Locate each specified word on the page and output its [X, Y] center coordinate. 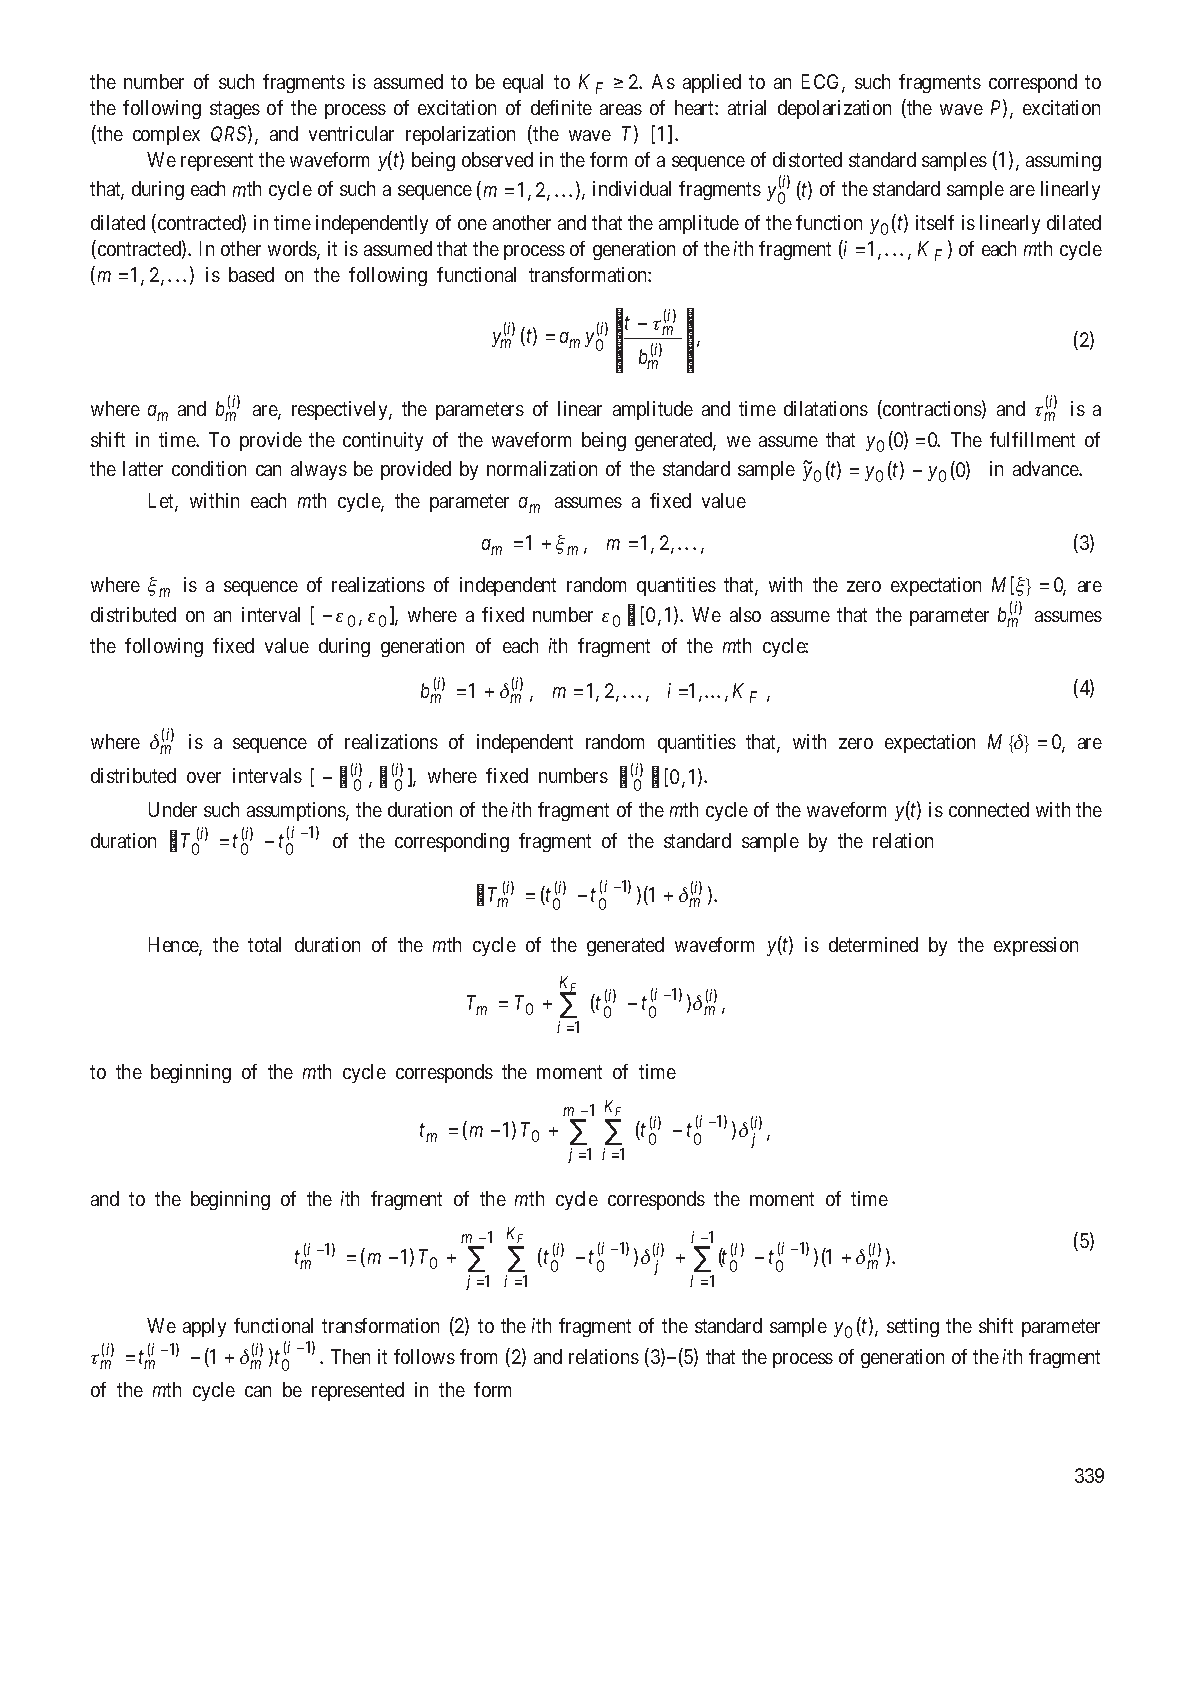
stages [235, 110]
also [745, 614]
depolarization [834, 109]
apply [204, 1327]
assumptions [297, 811]
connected [989, 809]
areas [621, 109]
